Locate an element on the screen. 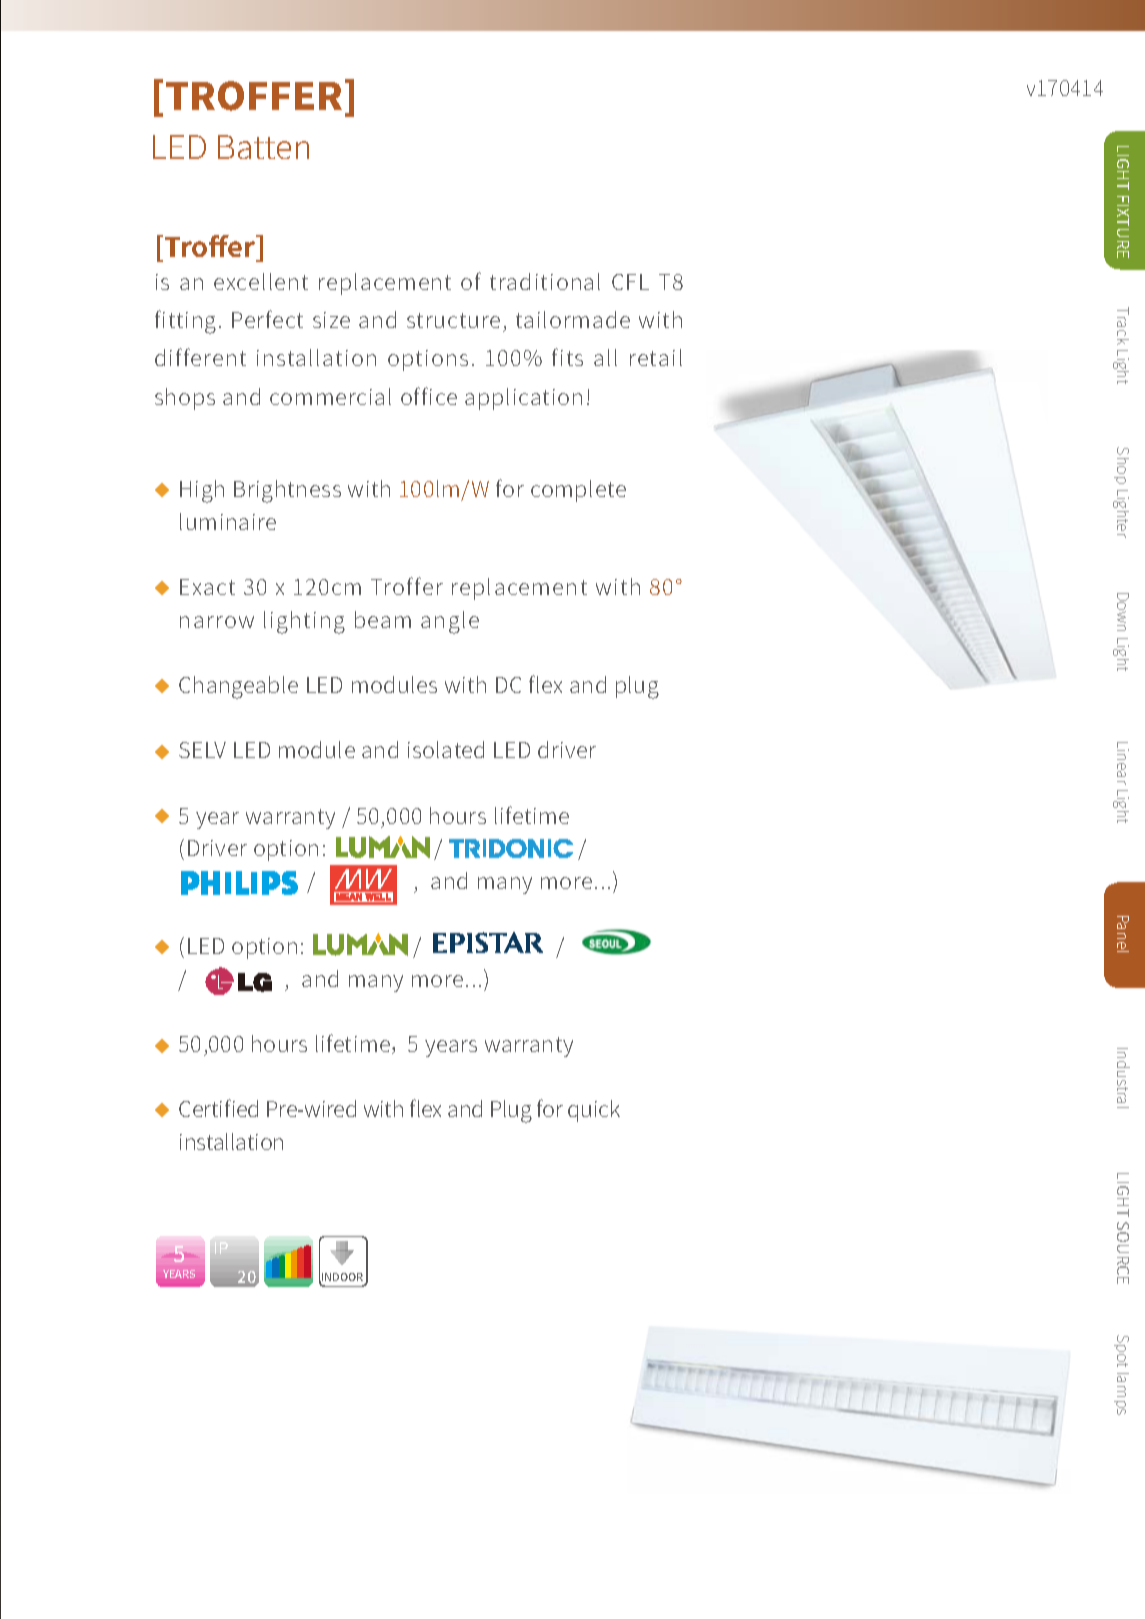 The width and height of the screenshot is (1145, 1619). CFL is located at coordinates (630, 282).
